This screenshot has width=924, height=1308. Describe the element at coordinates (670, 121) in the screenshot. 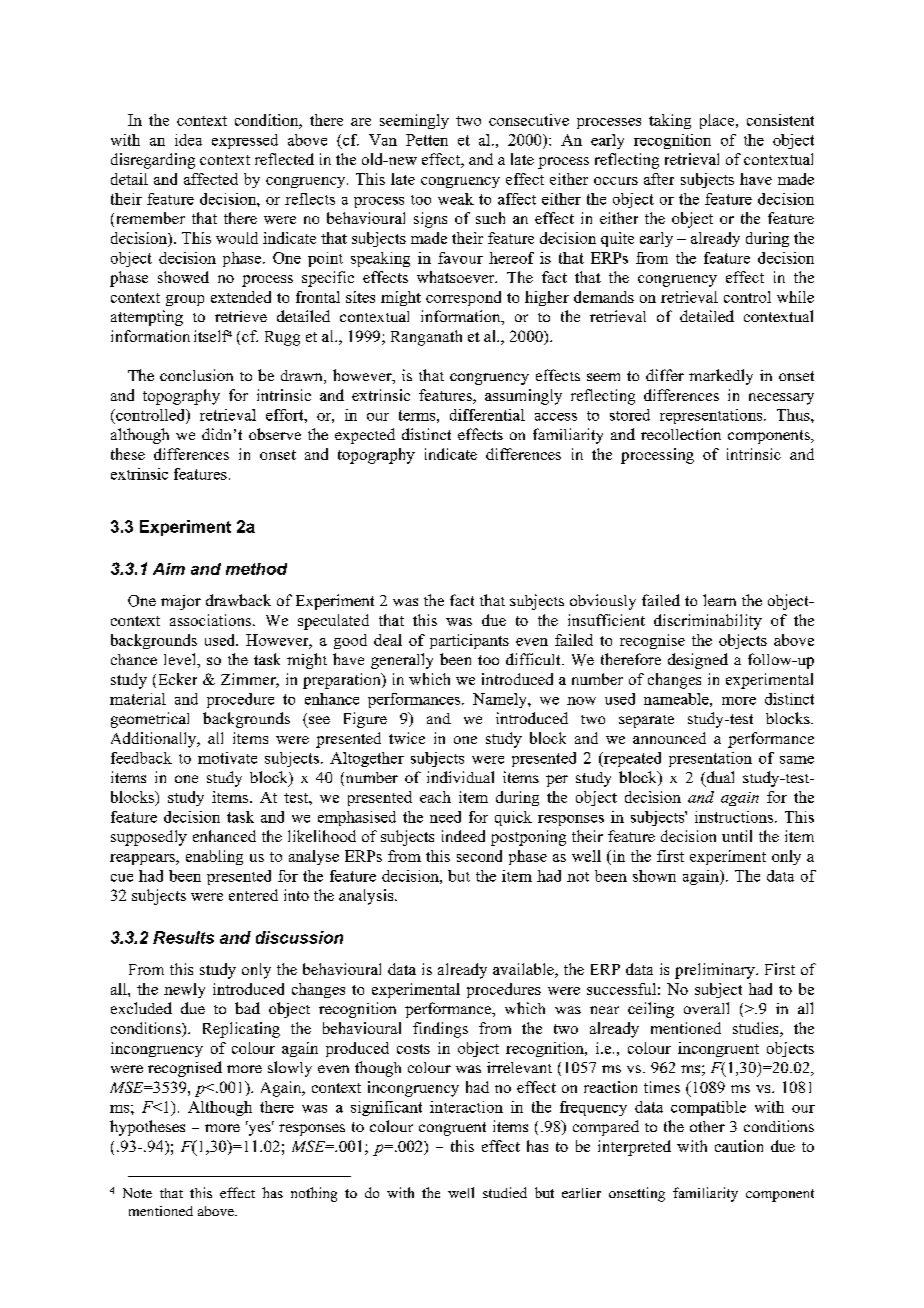

I see `taking` at that location.
